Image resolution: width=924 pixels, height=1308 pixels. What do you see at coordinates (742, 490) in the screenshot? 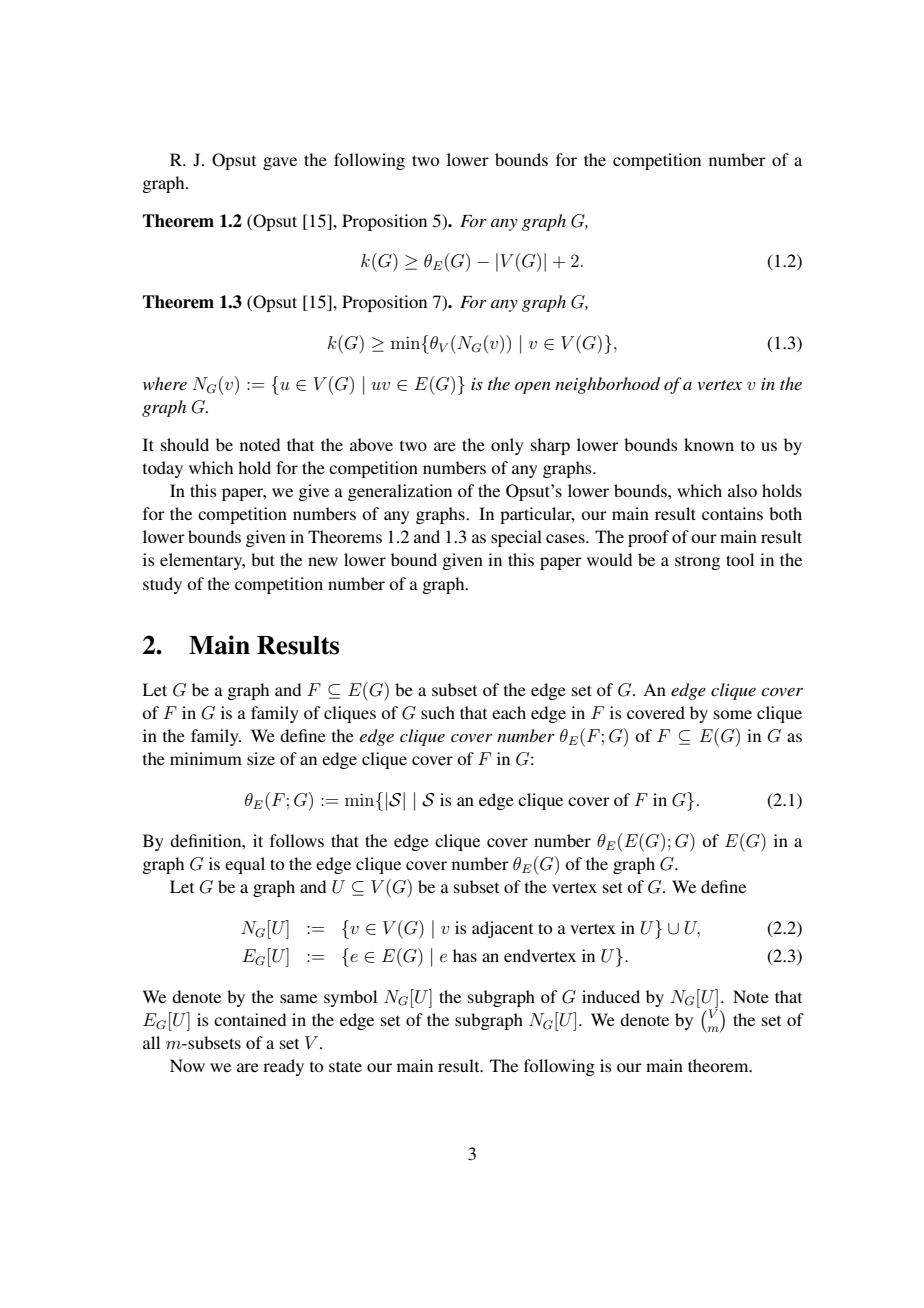
I see `also` at bounding box center [742, 490].
